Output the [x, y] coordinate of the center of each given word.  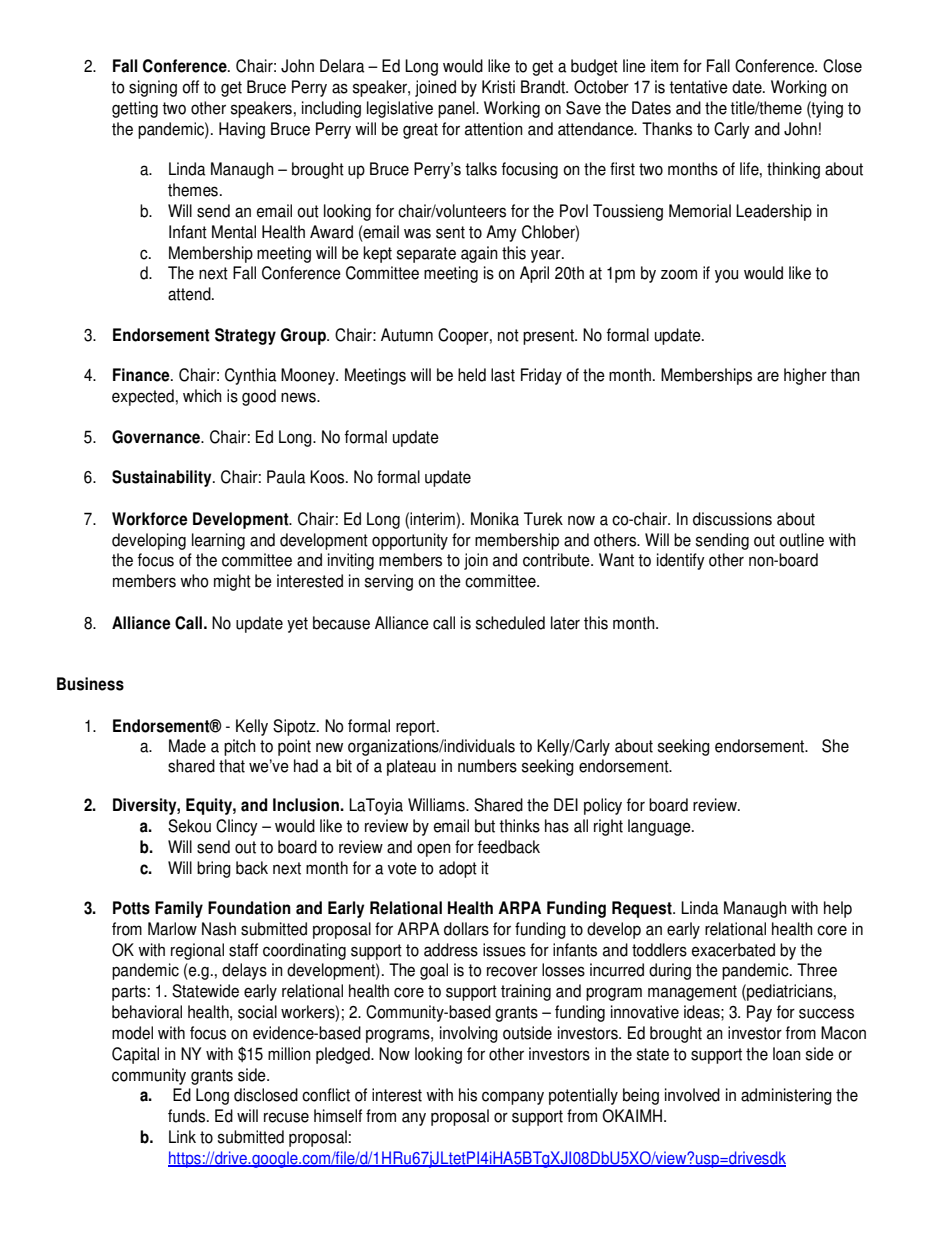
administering [786, 1096]
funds [188, 1116]
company [513, 1098]
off [190, 87]
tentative [698, 87]
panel [457, 109]
